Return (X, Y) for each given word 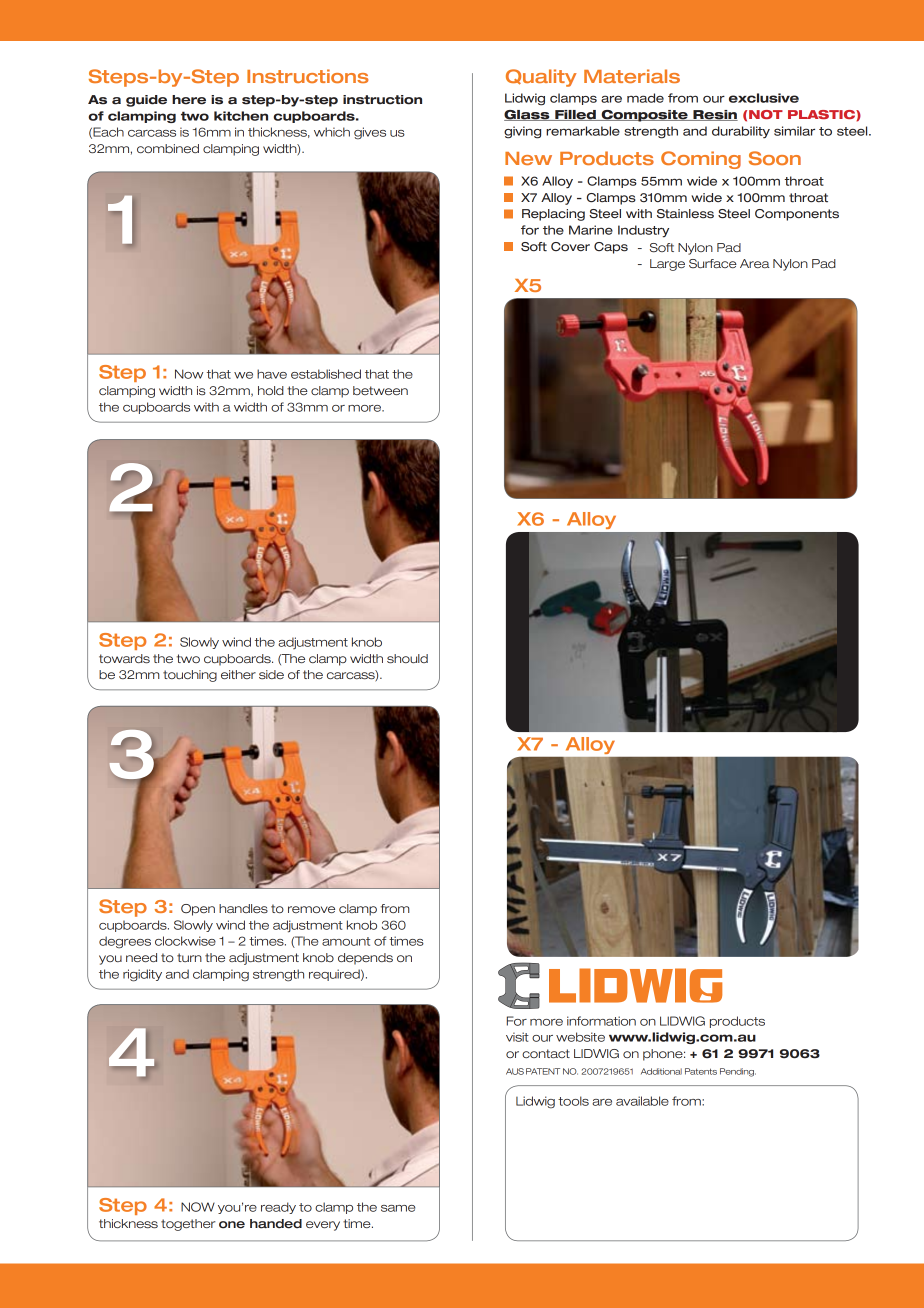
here (189, 100)
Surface (713, 263)
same (398, 1208)
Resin (714, 115)
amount (346, 941)
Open (198, 910)
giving (522, 132)
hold (271, 390)
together (188, 1225)
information (601, 1021)
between (380, 390)
